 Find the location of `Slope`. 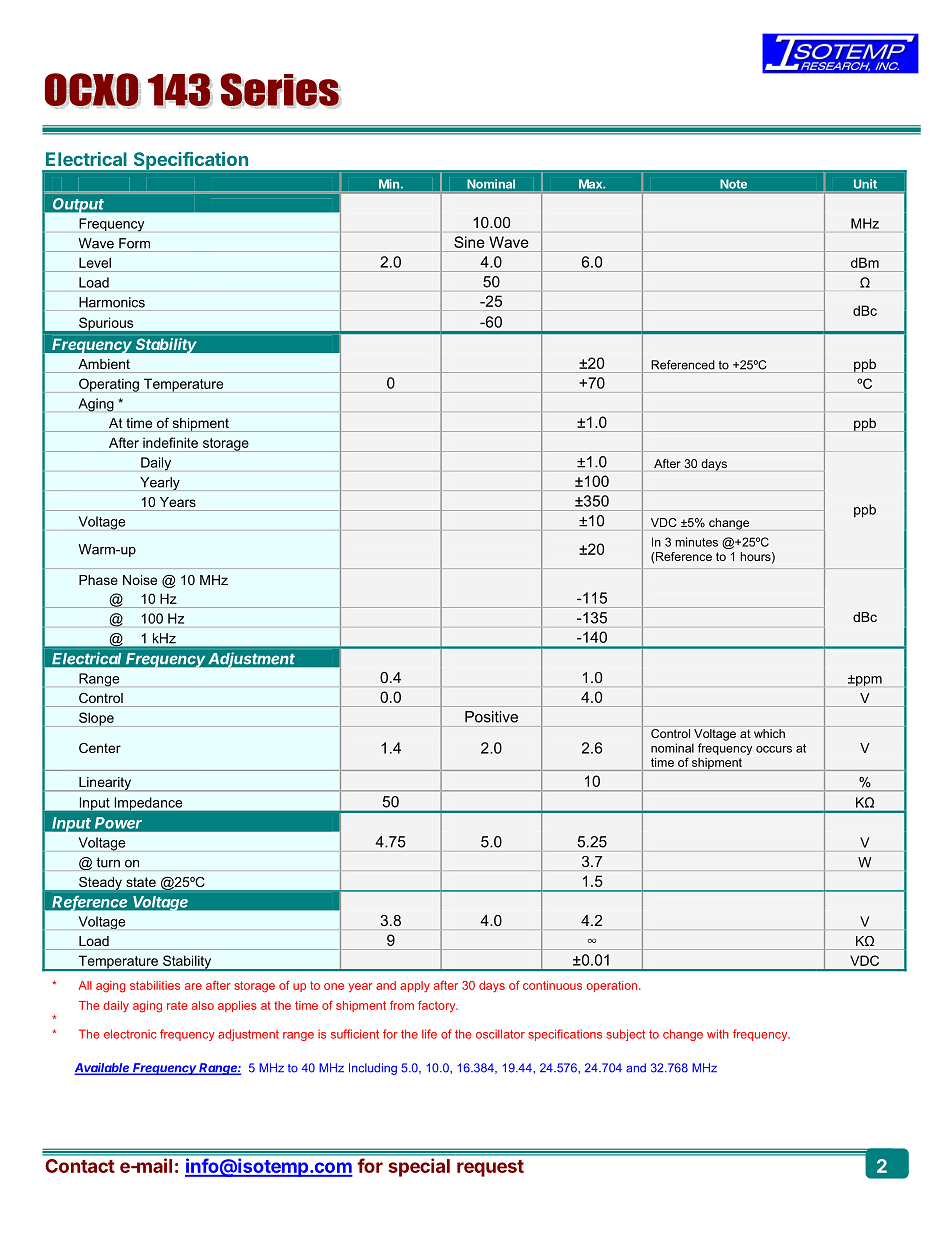

Slope is located at coordinates (96, 719).
